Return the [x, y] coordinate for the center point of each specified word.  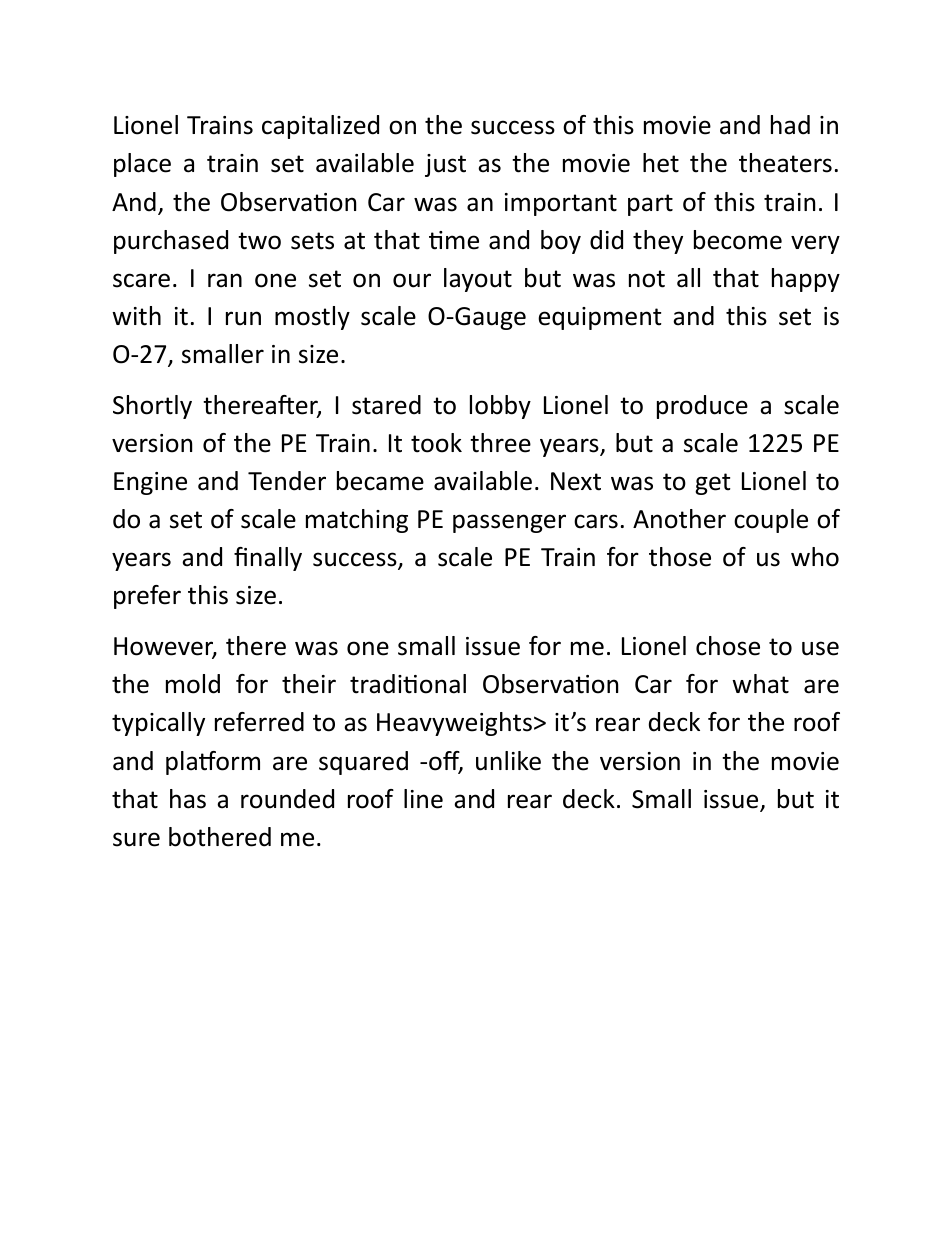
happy [806, 280]
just [445, 165]
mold [193, 684]
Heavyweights [454, 724]
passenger [509, 523]
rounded [287, 799]
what [760, 684]
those [680, 557]
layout [478, 280]
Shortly [152, 407]
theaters [785, 163]
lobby [500, 407]
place [142, 165]
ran [225, 280]
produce [702, 407]
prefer [147, 597]
